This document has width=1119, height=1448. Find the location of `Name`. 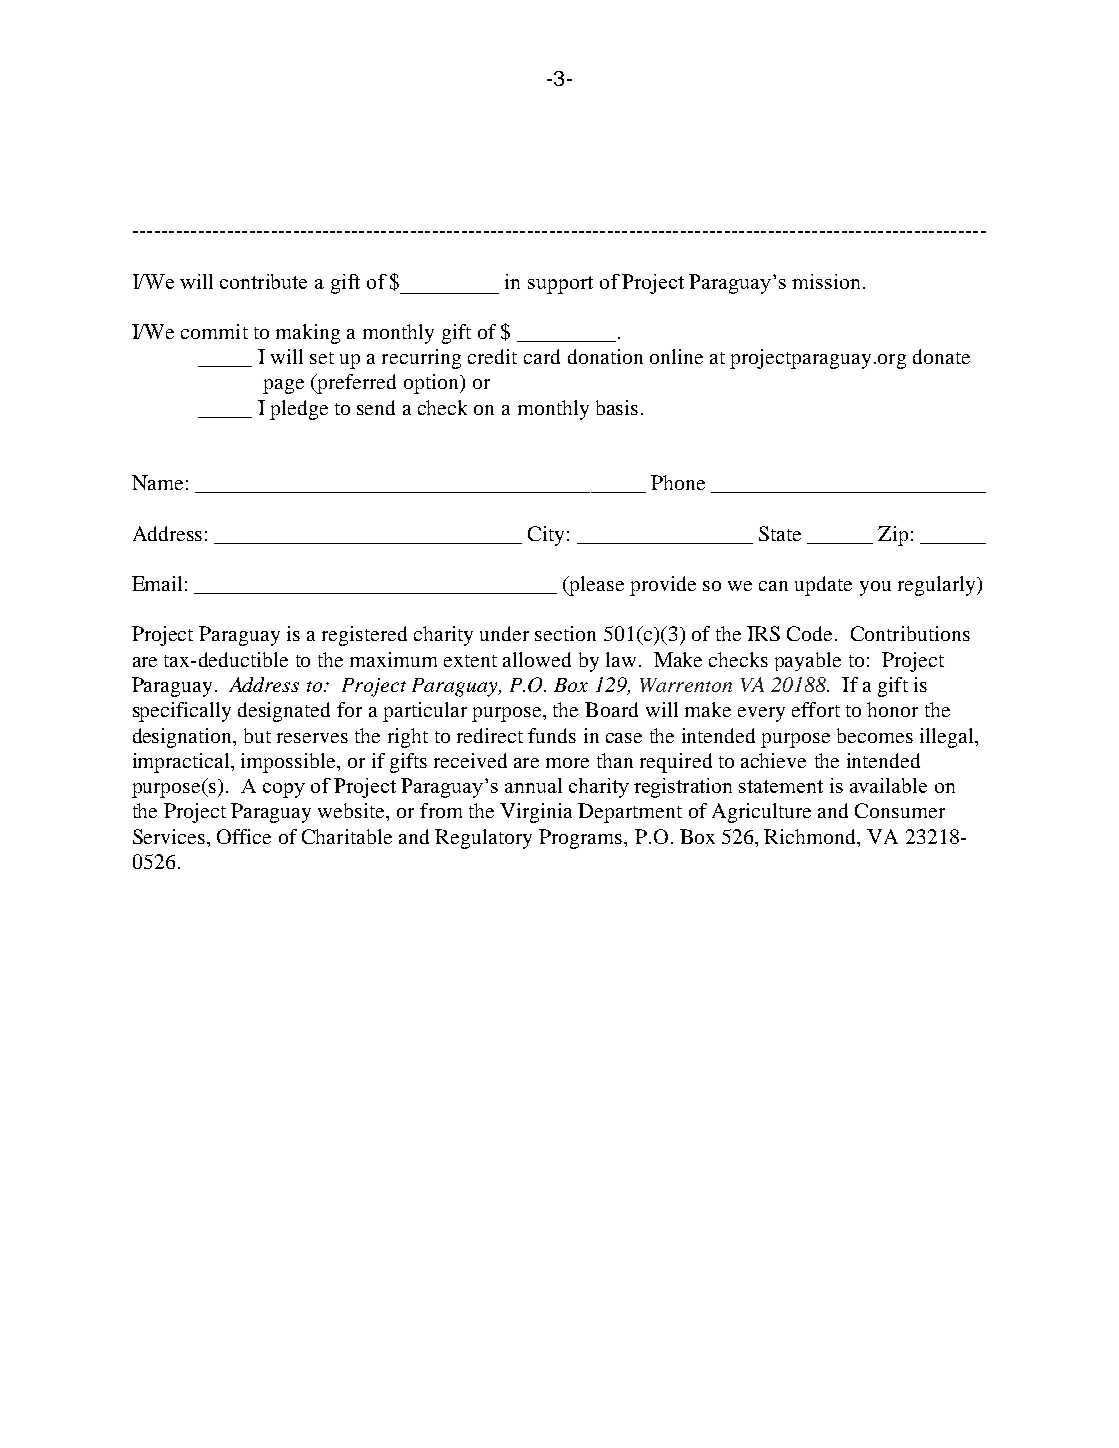

Name is located at coordinates (157, 482).
